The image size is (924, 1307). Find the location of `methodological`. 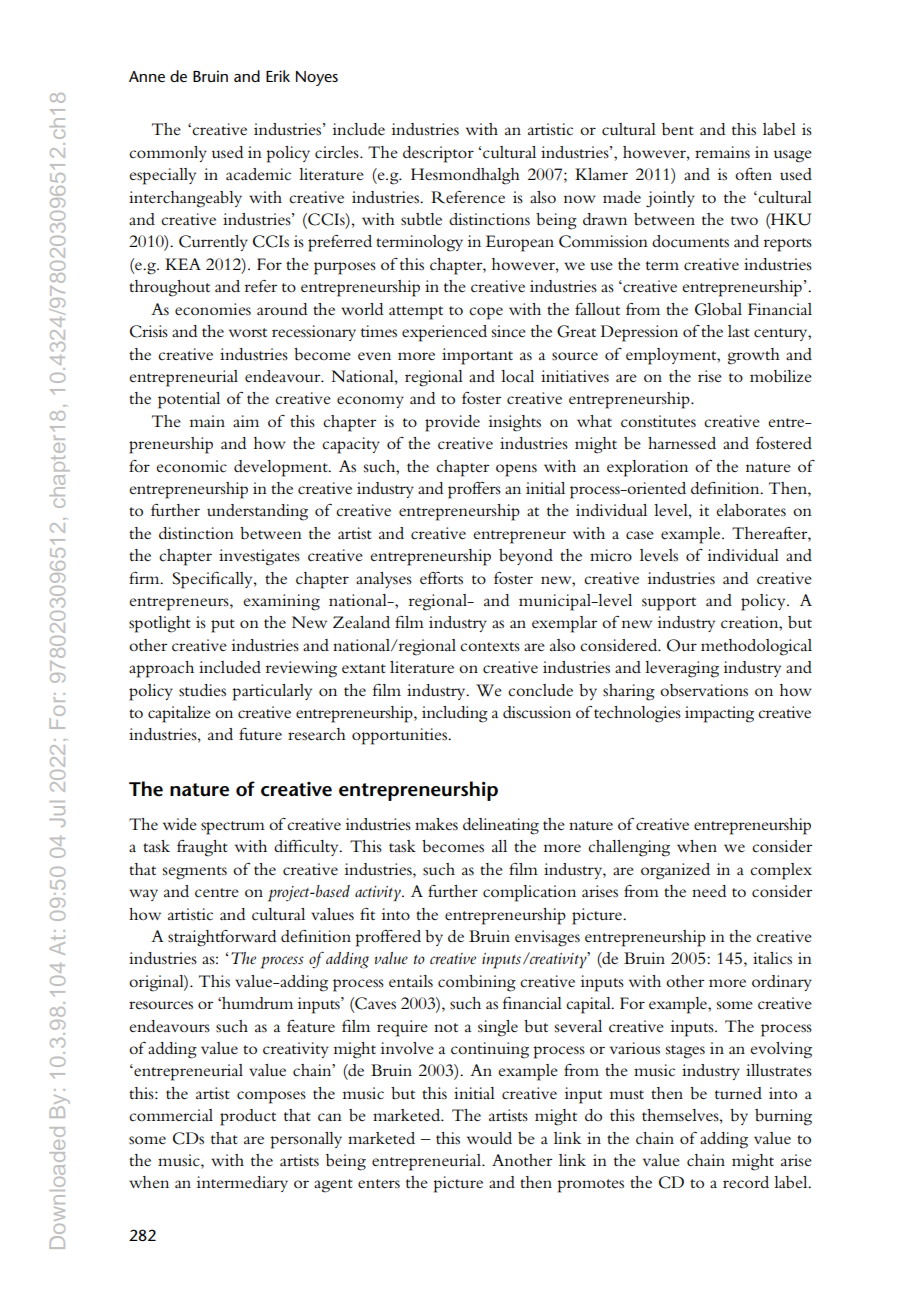

methodological is located at coordinates (756, 647).
